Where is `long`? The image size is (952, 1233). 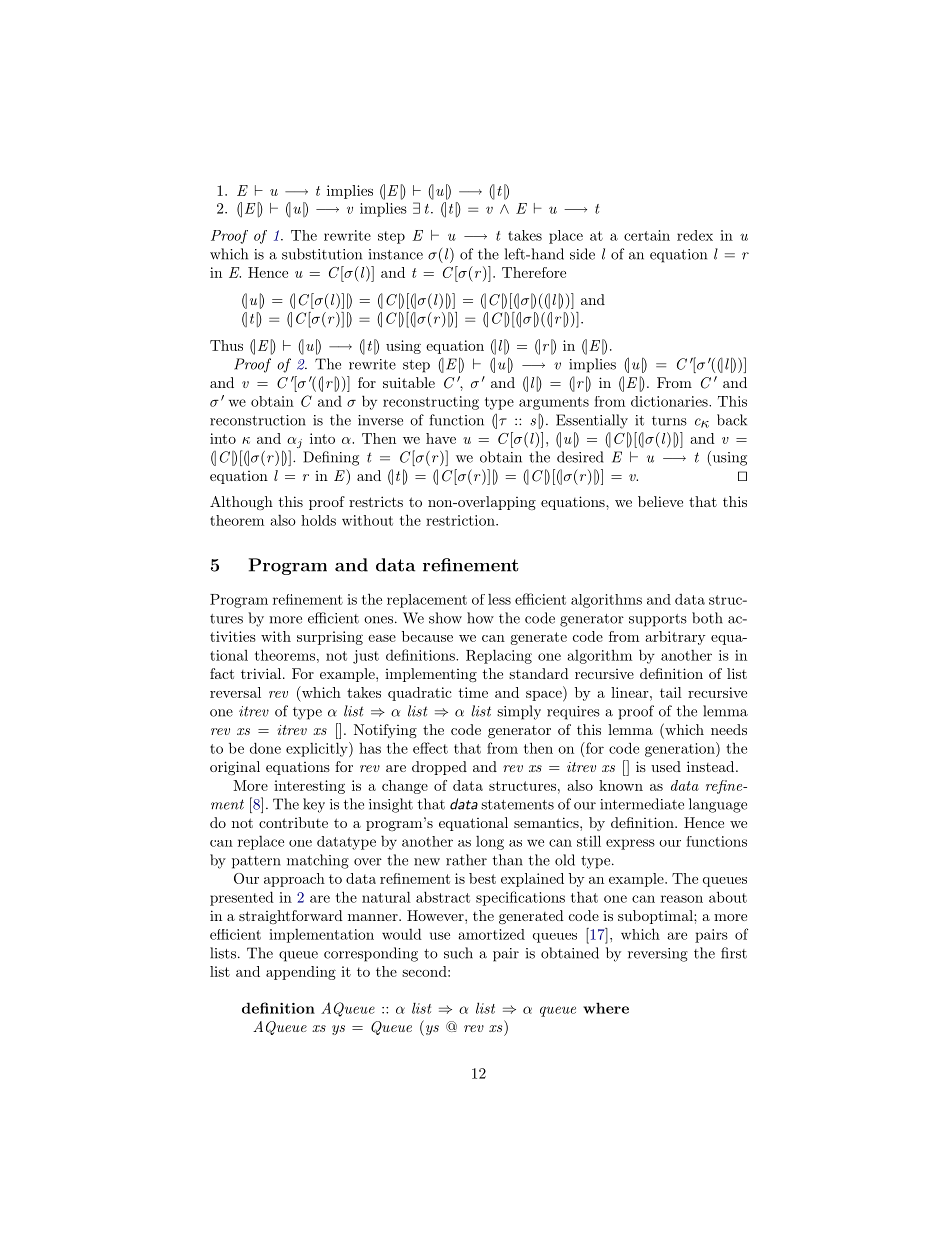
long is located at coordinates (490, 843).
